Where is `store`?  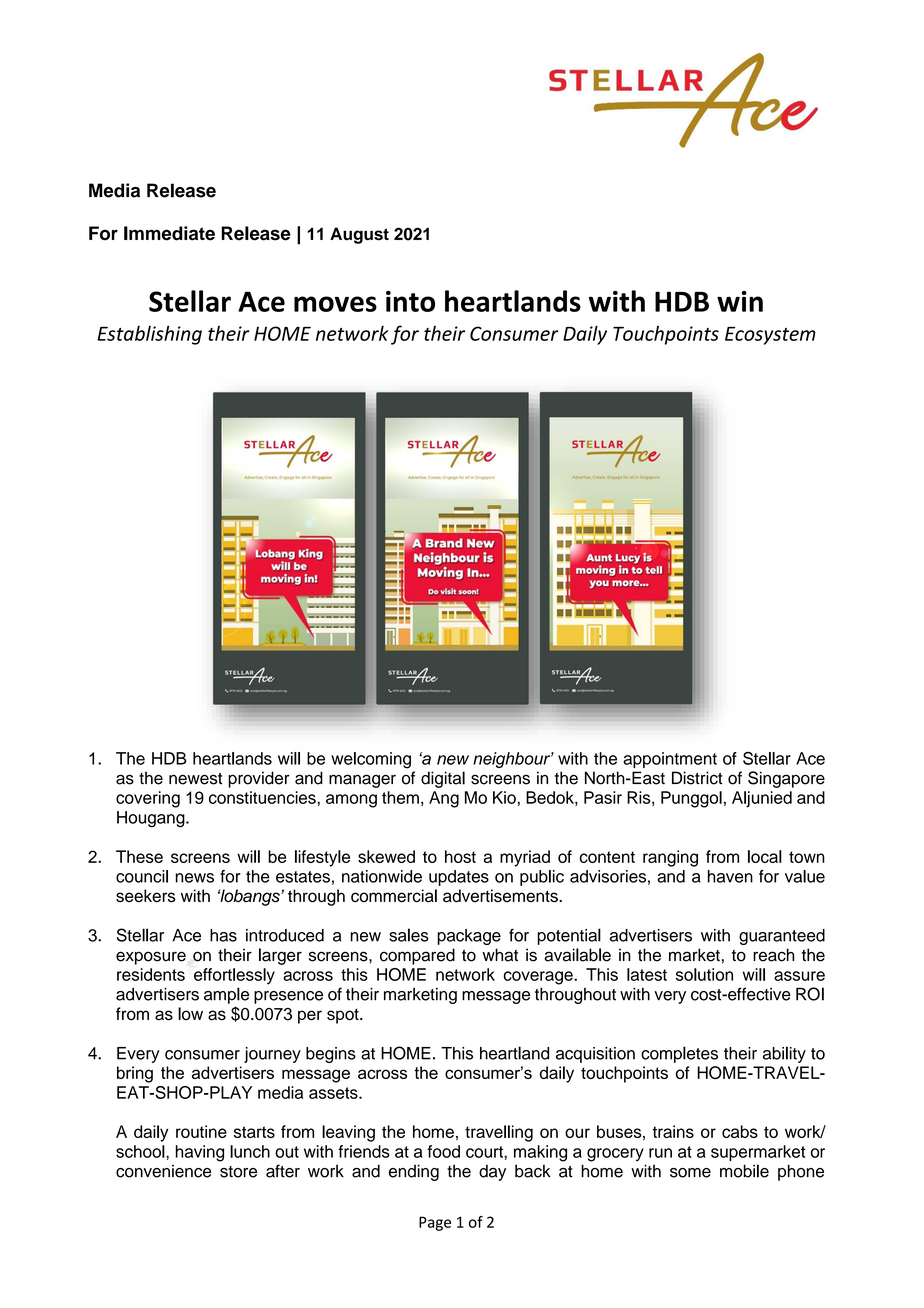
store is located at coordinates (238, 1172).
